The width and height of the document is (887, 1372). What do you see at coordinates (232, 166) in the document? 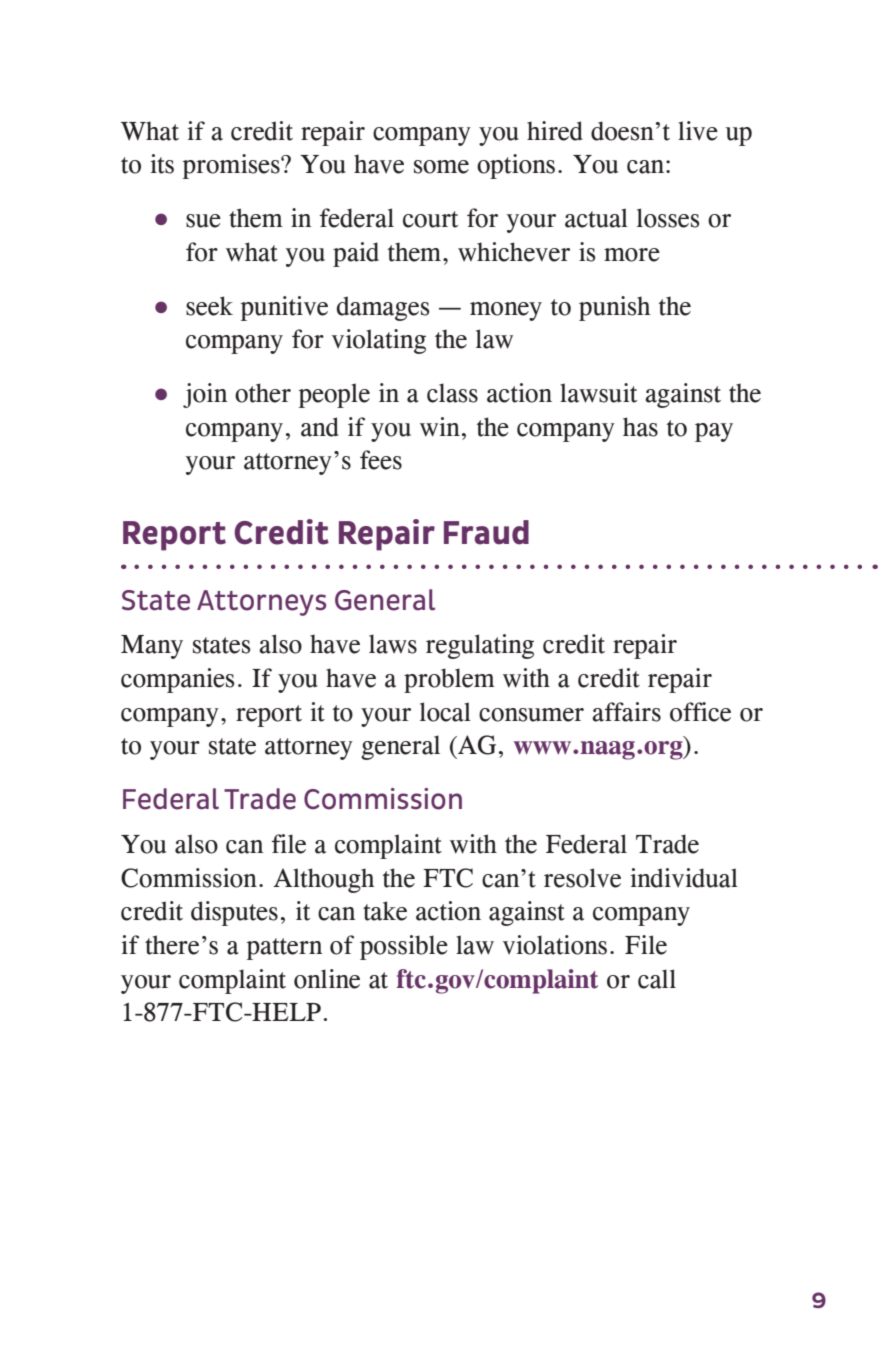
I see `promises` at bounding box center [232, 166].
